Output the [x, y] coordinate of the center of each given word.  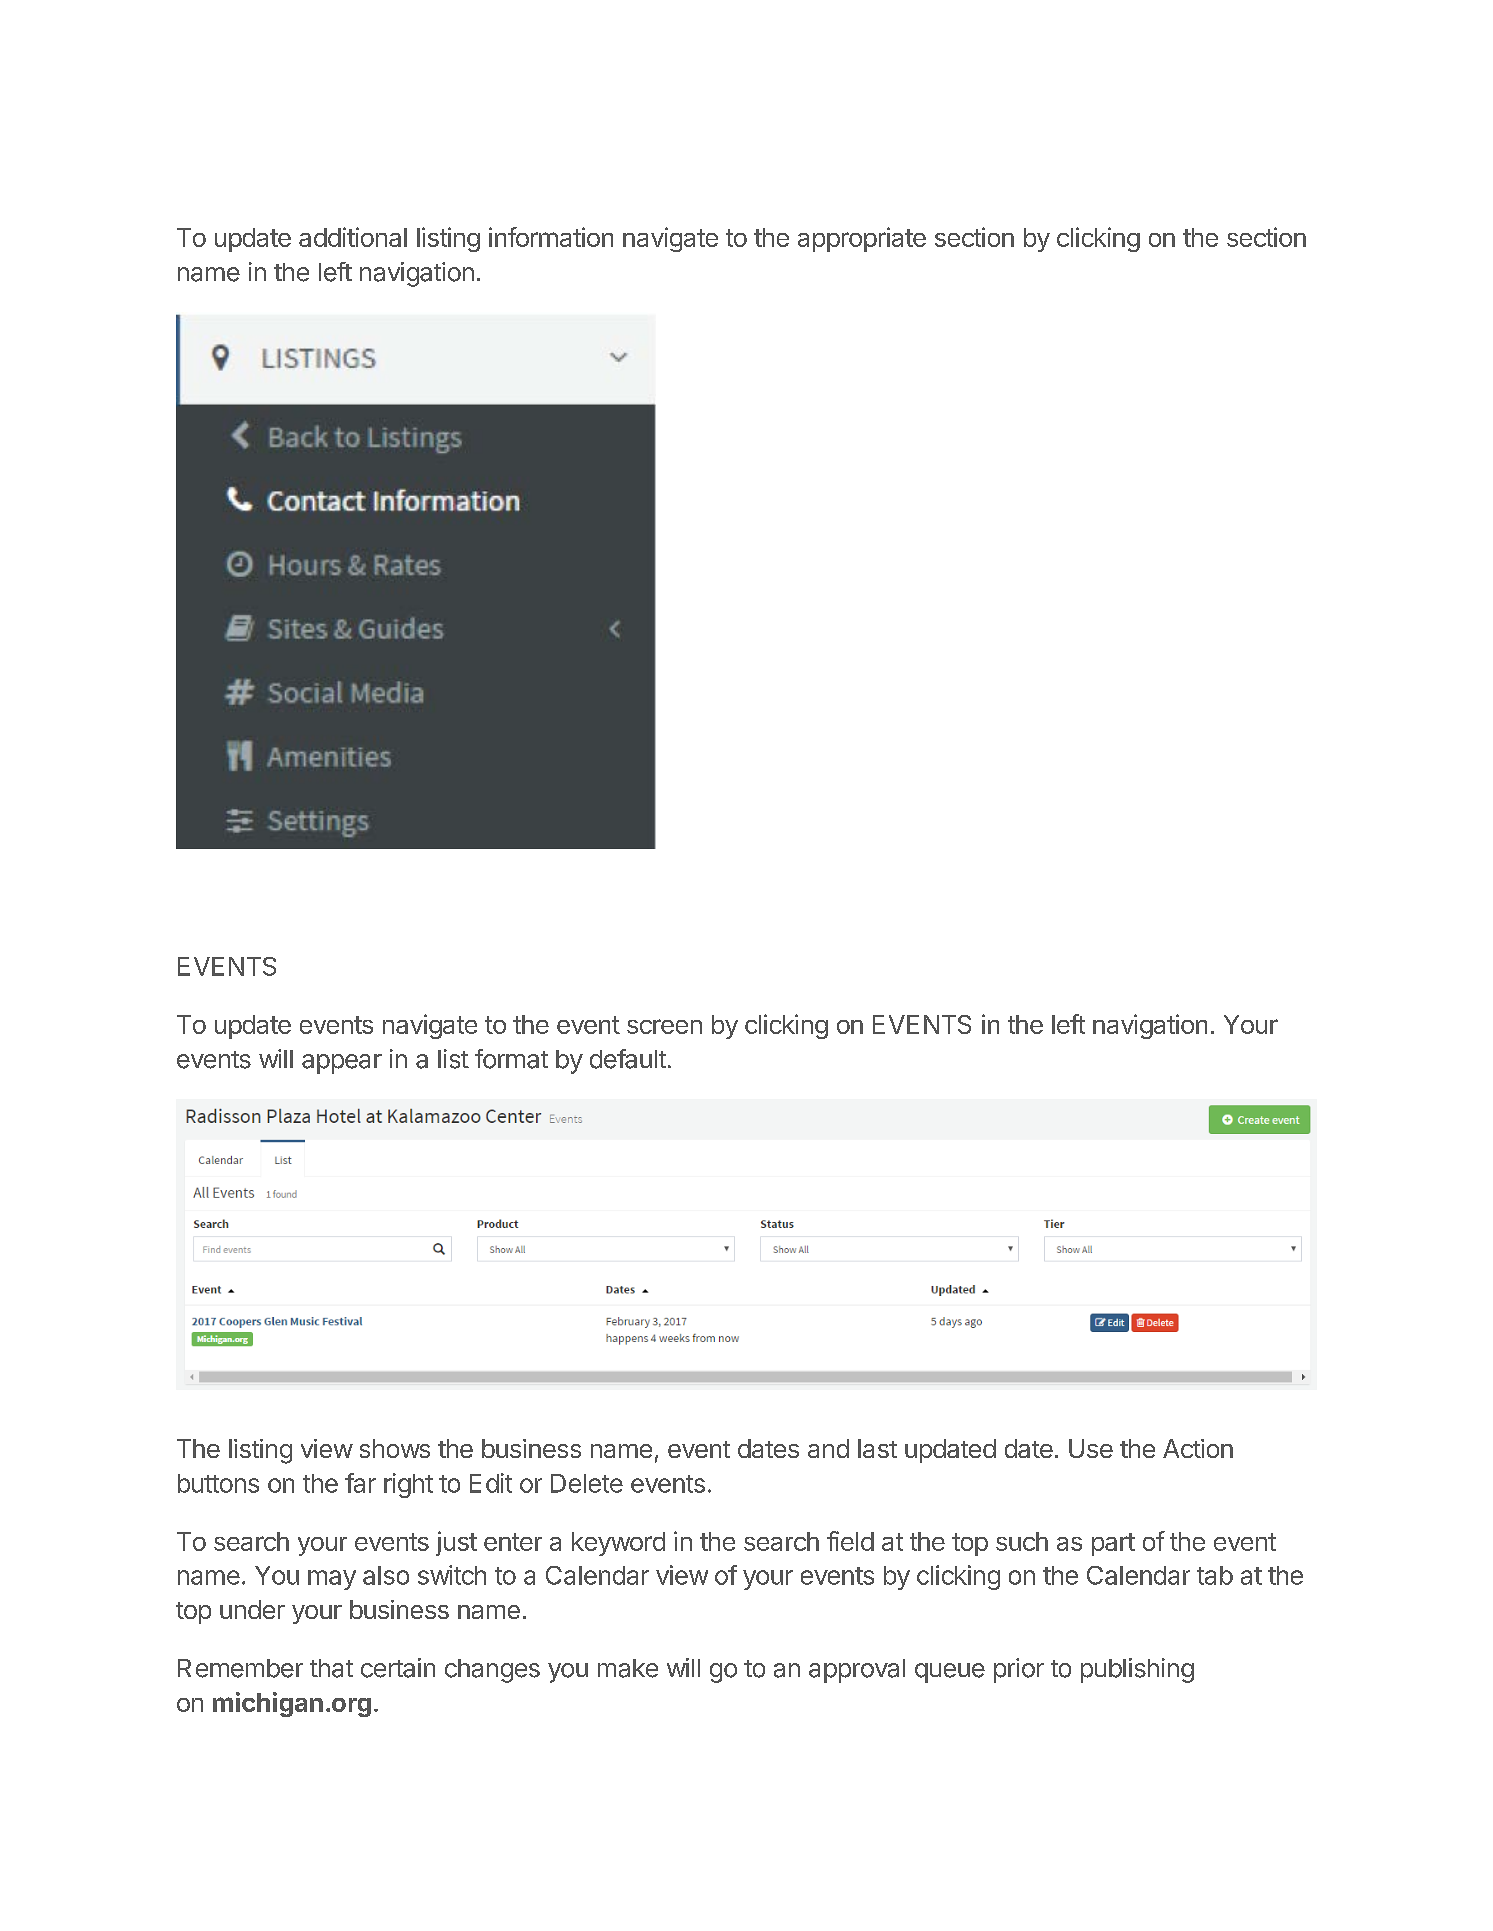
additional [353, 237]
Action [1198, 1448]
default [628, 1059]
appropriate [862, 239]
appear [342, 1064]
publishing [1137, 1670]
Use [1091, 1448]
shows [395, 1448]
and [828, 1448]
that [331, 1668]
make [628, 1668]
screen [664, 1026]
